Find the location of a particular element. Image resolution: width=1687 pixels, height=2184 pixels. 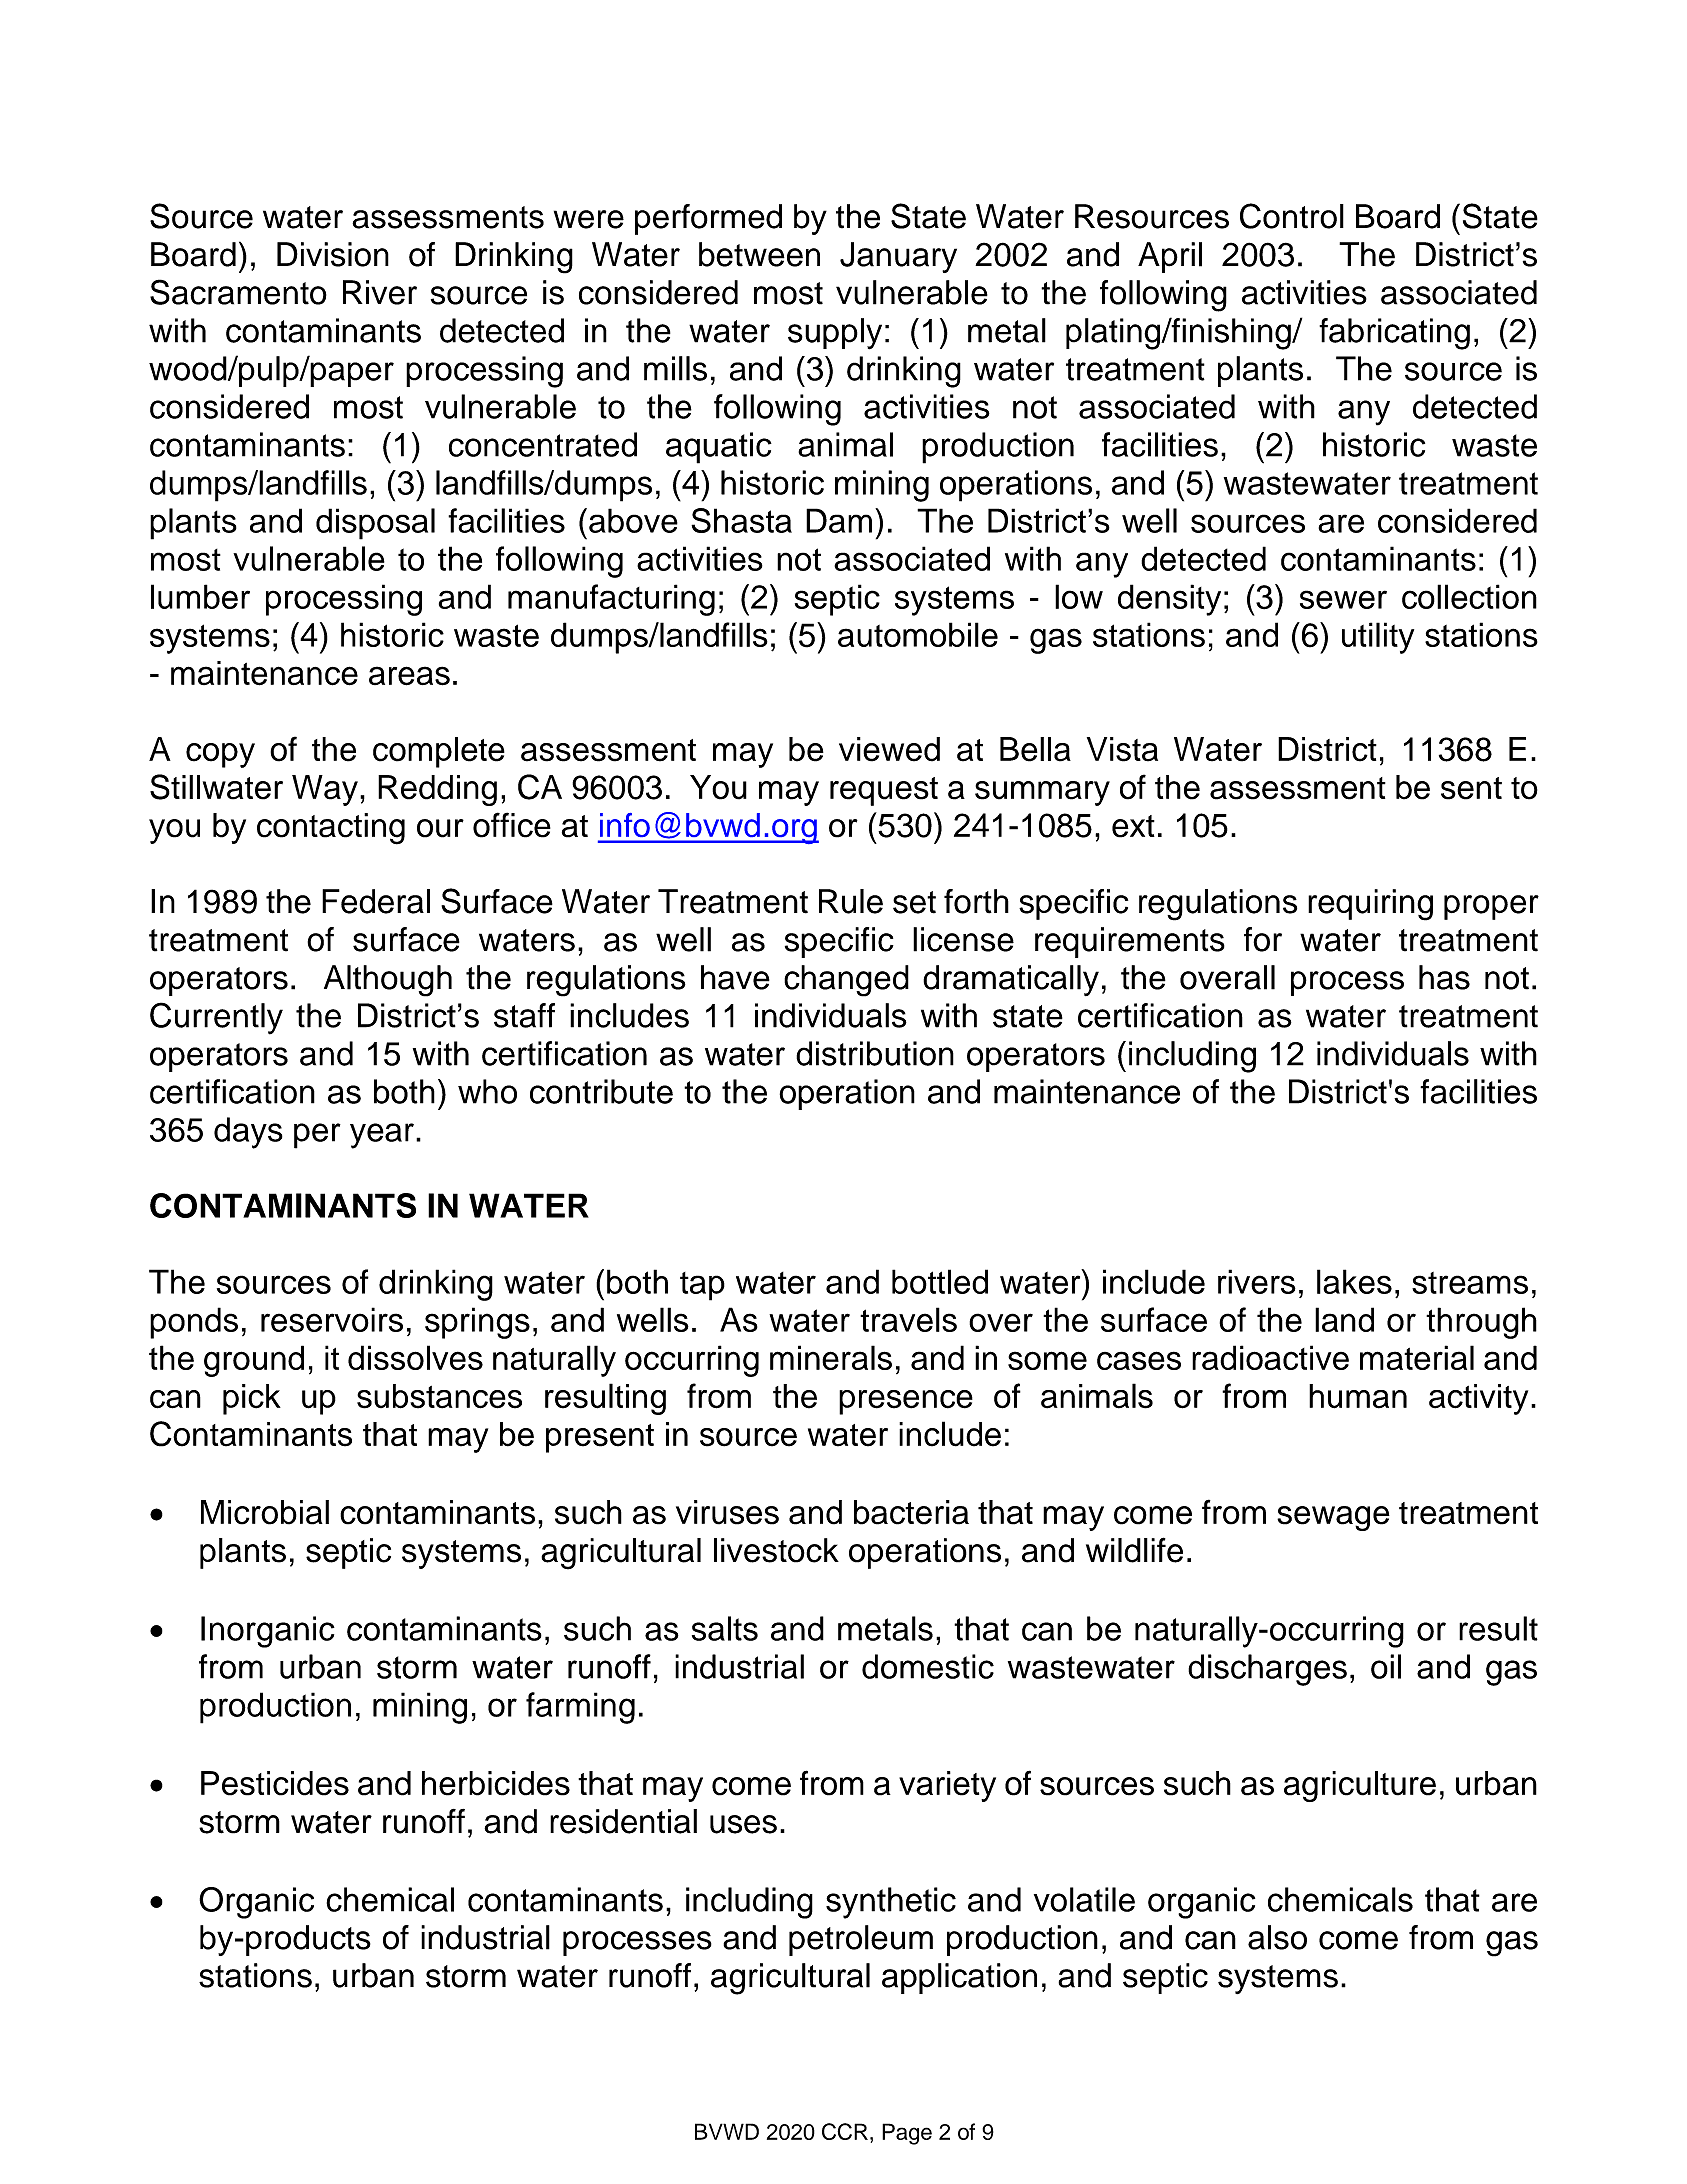

oil is located at coordinates (1386, 1666).
